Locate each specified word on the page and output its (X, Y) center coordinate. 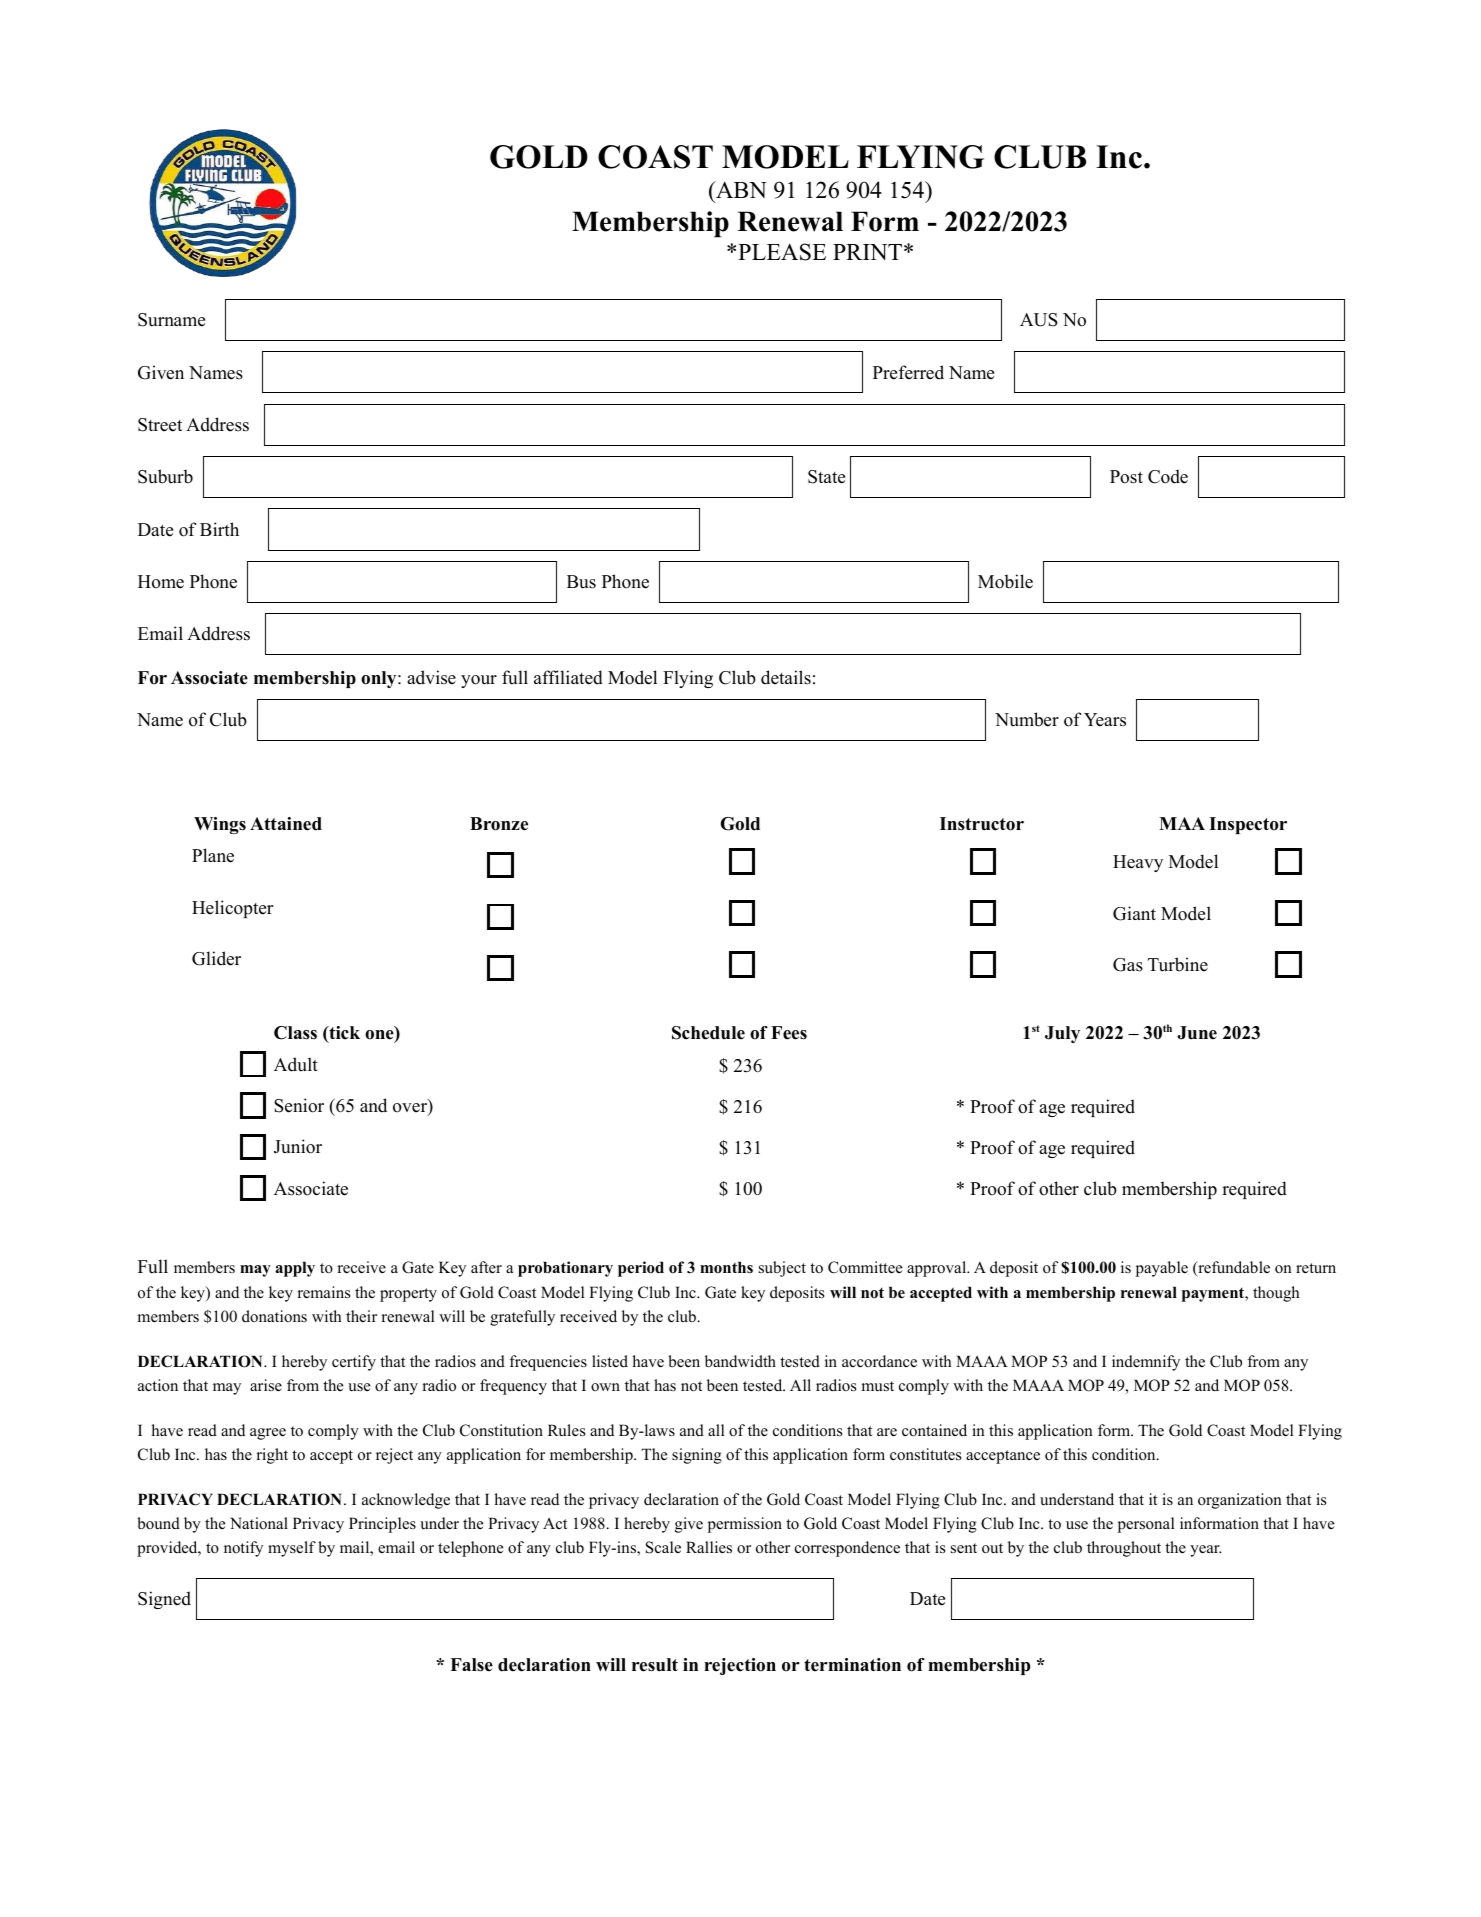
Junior (298, 1146)
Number (1027, 719)
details (786, 677)
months (726, 1267)
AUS (1039, 320)
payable (1162, 1269)
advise (431, 677)
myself (292, 1549)
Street (160, 425)
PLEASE (782, 252)
